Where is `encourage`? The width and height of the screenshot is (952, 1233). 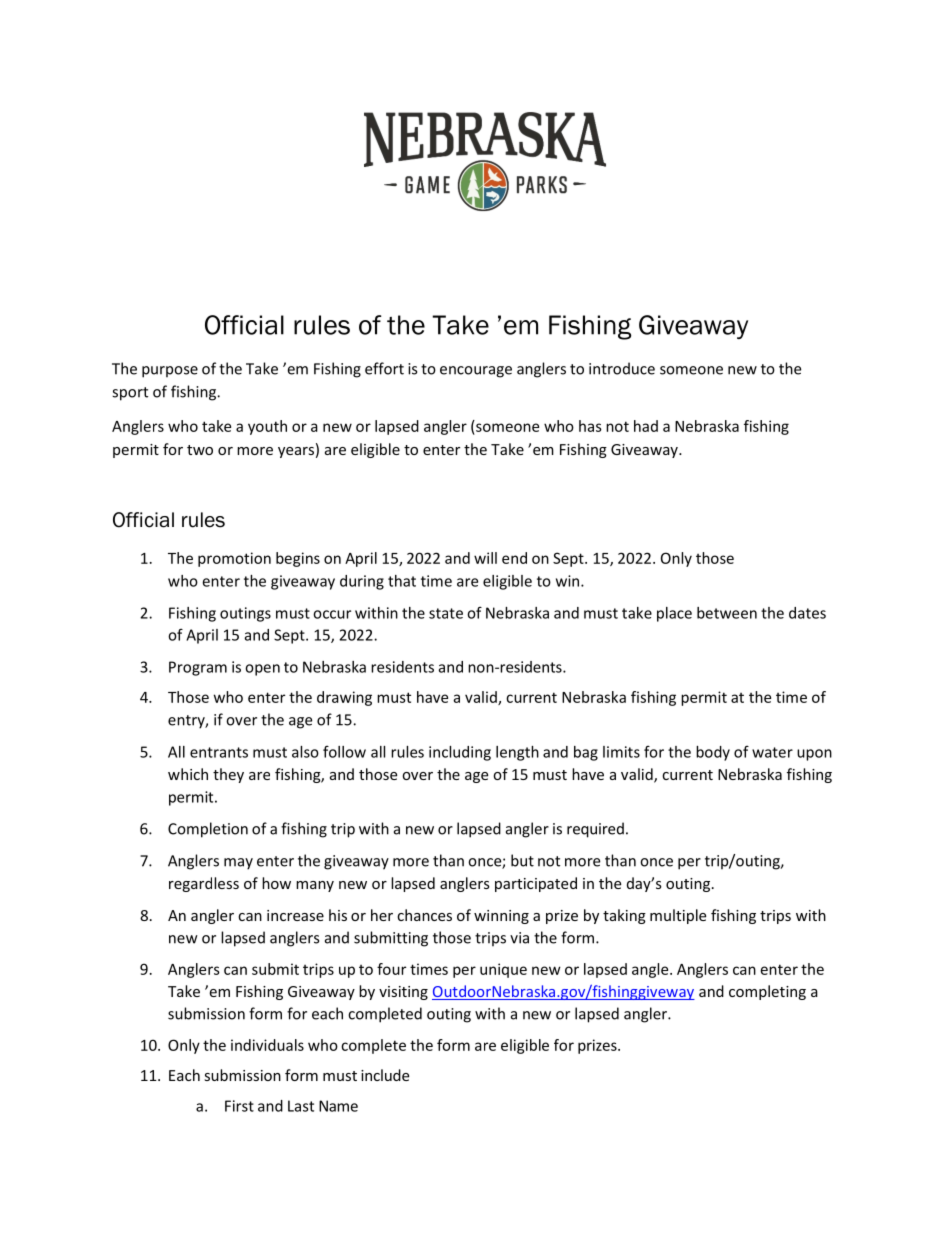 encourage is located at coordinates (476, 372).
